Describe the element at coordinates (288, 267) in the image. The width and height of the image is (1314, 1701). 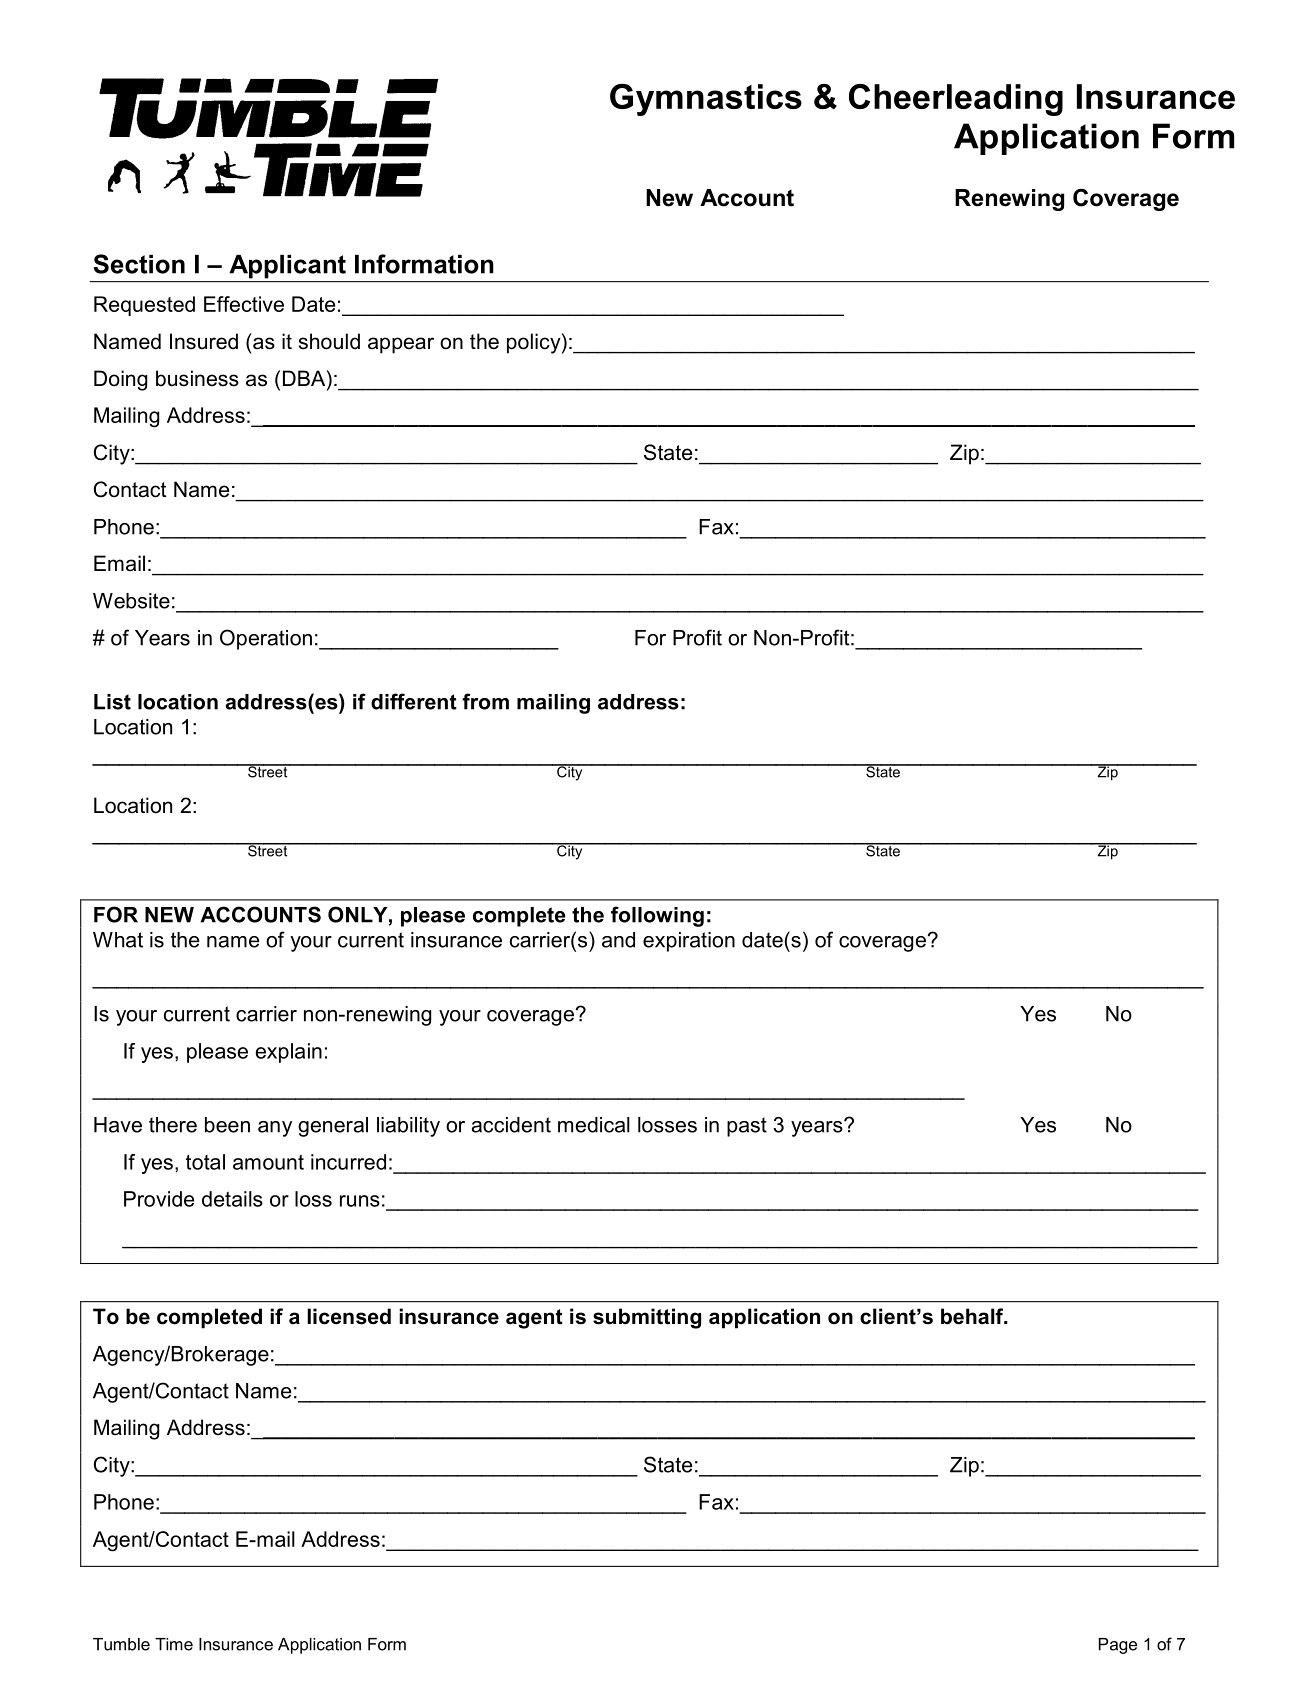
I see `Applicant` at that location.
